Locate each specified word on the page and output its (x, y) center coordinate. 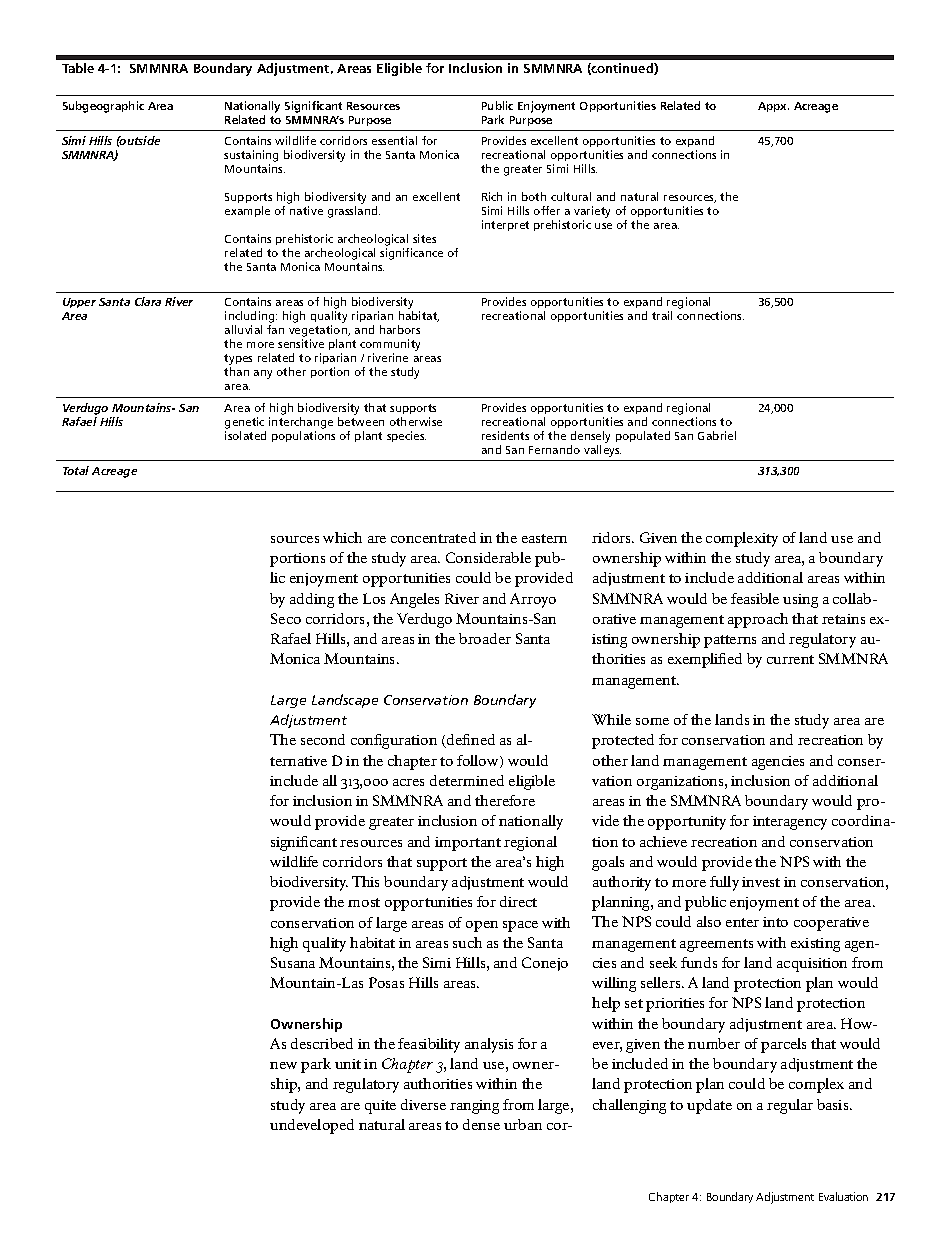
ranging (474, 1107)
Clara (148, 301)
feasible (755, 598)
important (468, 844)
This (365, 881)
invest (761, 882)
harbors (400, 329)
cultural (571, 196)
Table (78, 68)
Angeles (414, 600)
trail (662, 315)
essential (394, 140)
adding (312, 600)
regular (790, 1106)
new (283, 1065)
